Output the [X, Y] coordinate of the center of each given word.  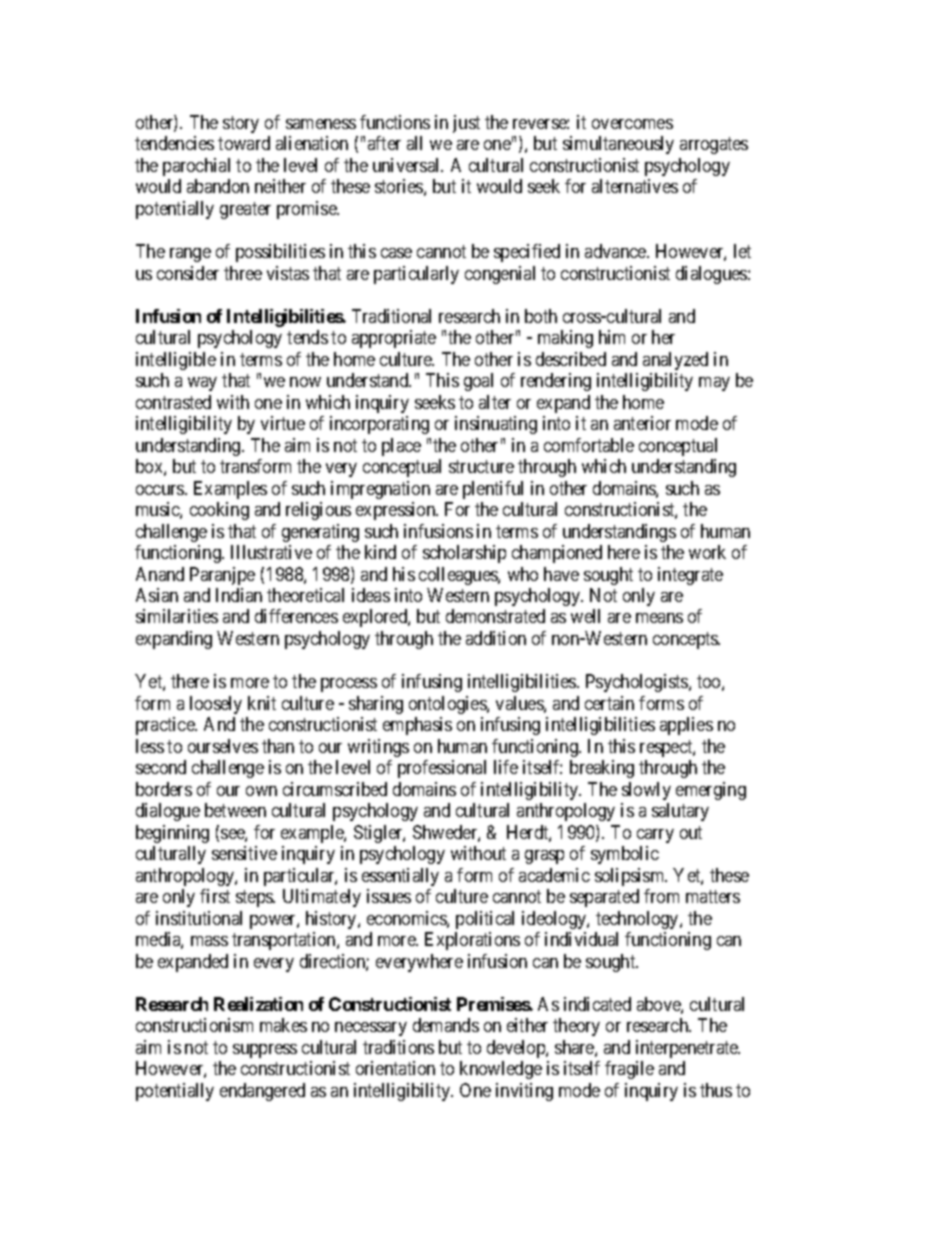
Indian [239, 595]
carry [655, 836]
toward [244, 143]
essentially [400, 877]
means [659, 618]
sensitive [244, 853]
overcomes [632, 124]
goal [478, 382]
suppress [265, 1051]
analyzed [675, 361]
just [466, 124]
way [202, 384]
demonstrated [495, 616]
